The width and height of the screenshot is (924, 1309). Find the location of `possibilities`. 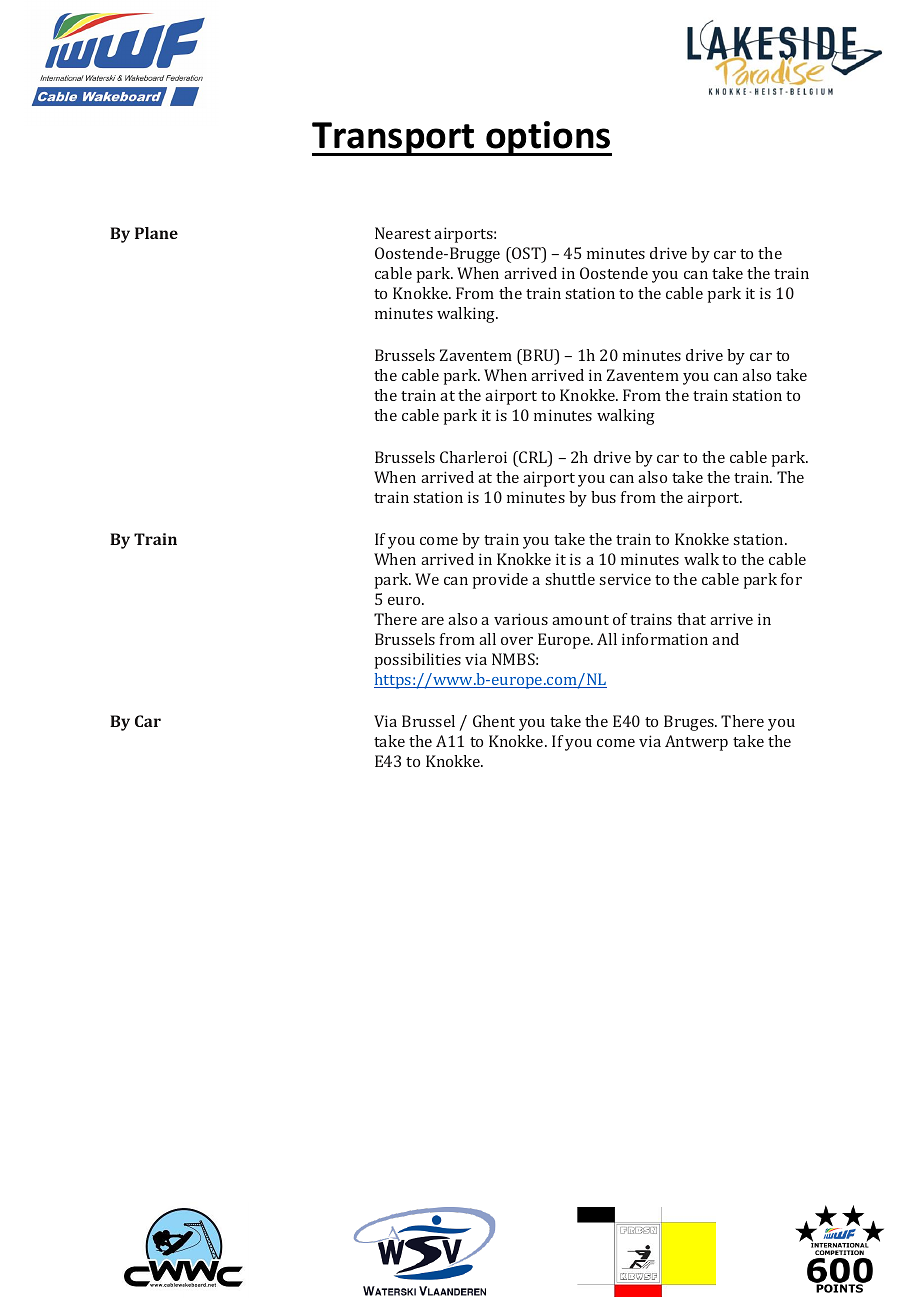

possibilities is located at coordinates (418, 661).
